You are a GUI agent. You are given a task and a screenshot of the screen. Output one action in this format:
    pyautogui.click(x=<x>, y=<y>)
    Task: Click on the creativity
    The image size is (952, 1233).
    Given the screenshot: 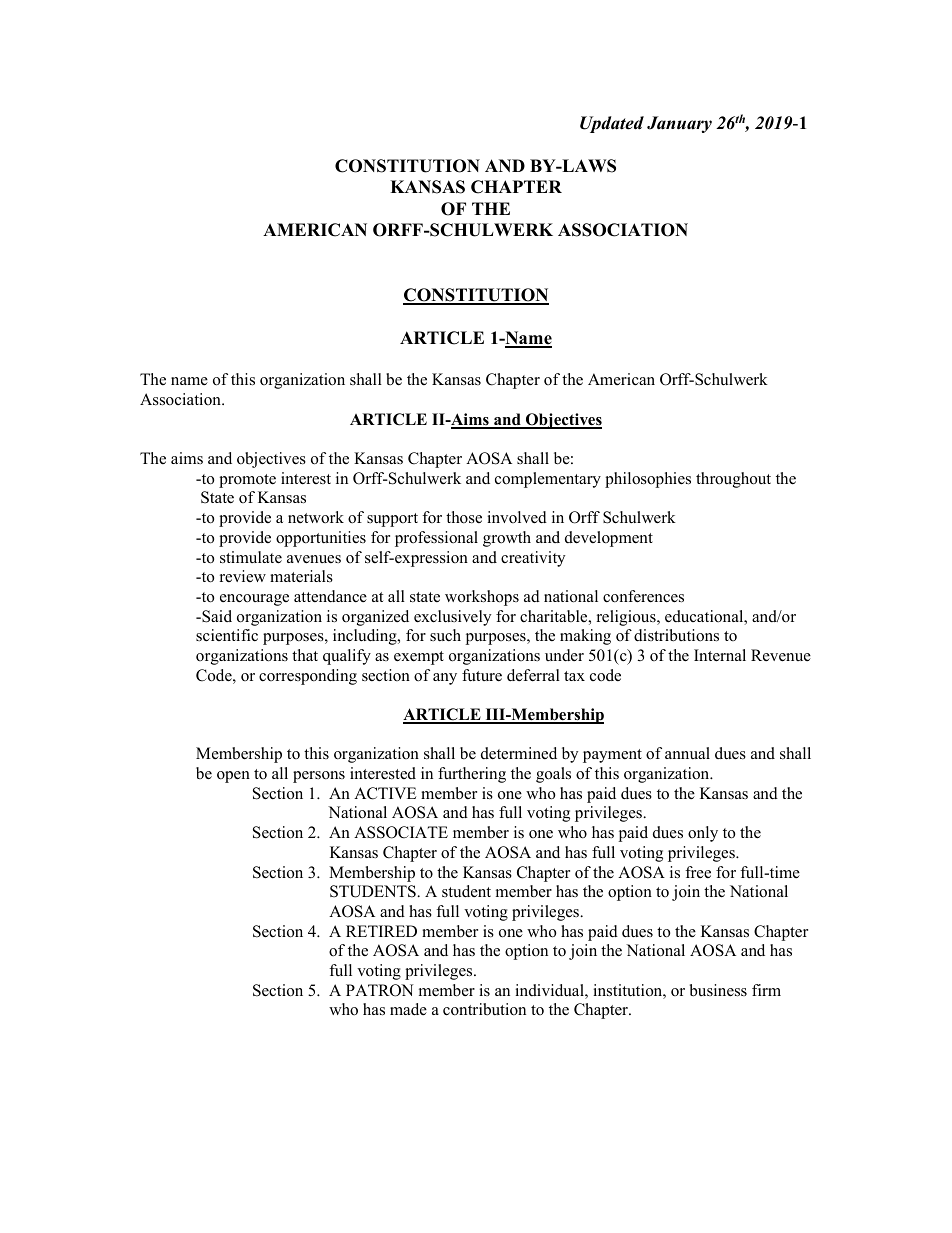 What is the action you would take?
    pyautogui.click(x=533, y=559)
